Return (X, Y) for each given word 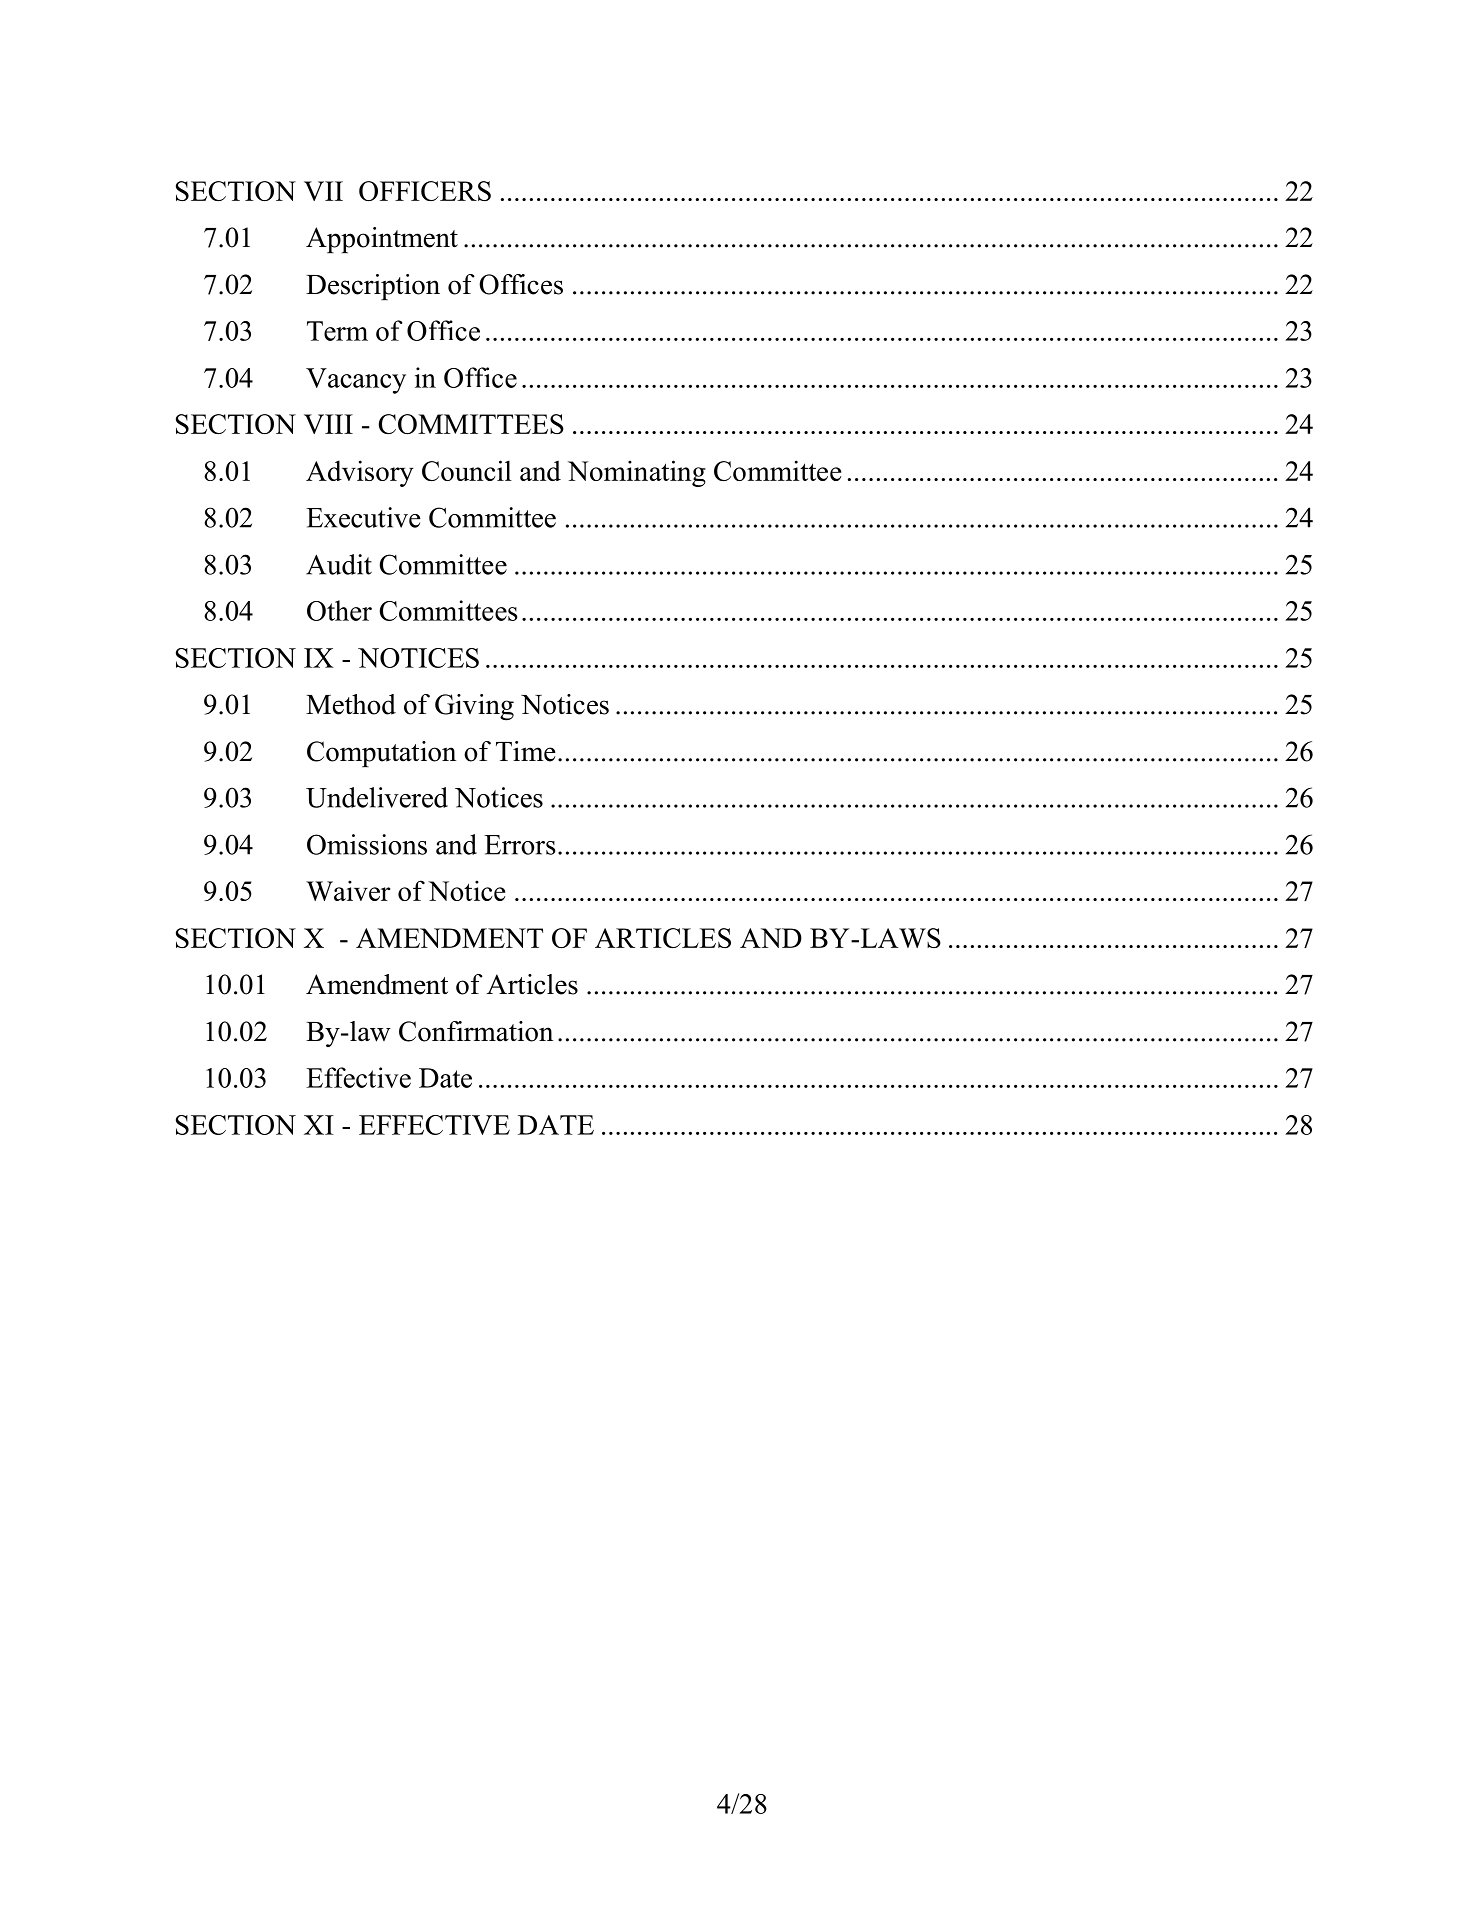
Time (526, 751)
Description (373, 287)
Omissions (367, 844)
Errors (519, 845)
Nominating (637, 473)
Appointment (382, 240)
